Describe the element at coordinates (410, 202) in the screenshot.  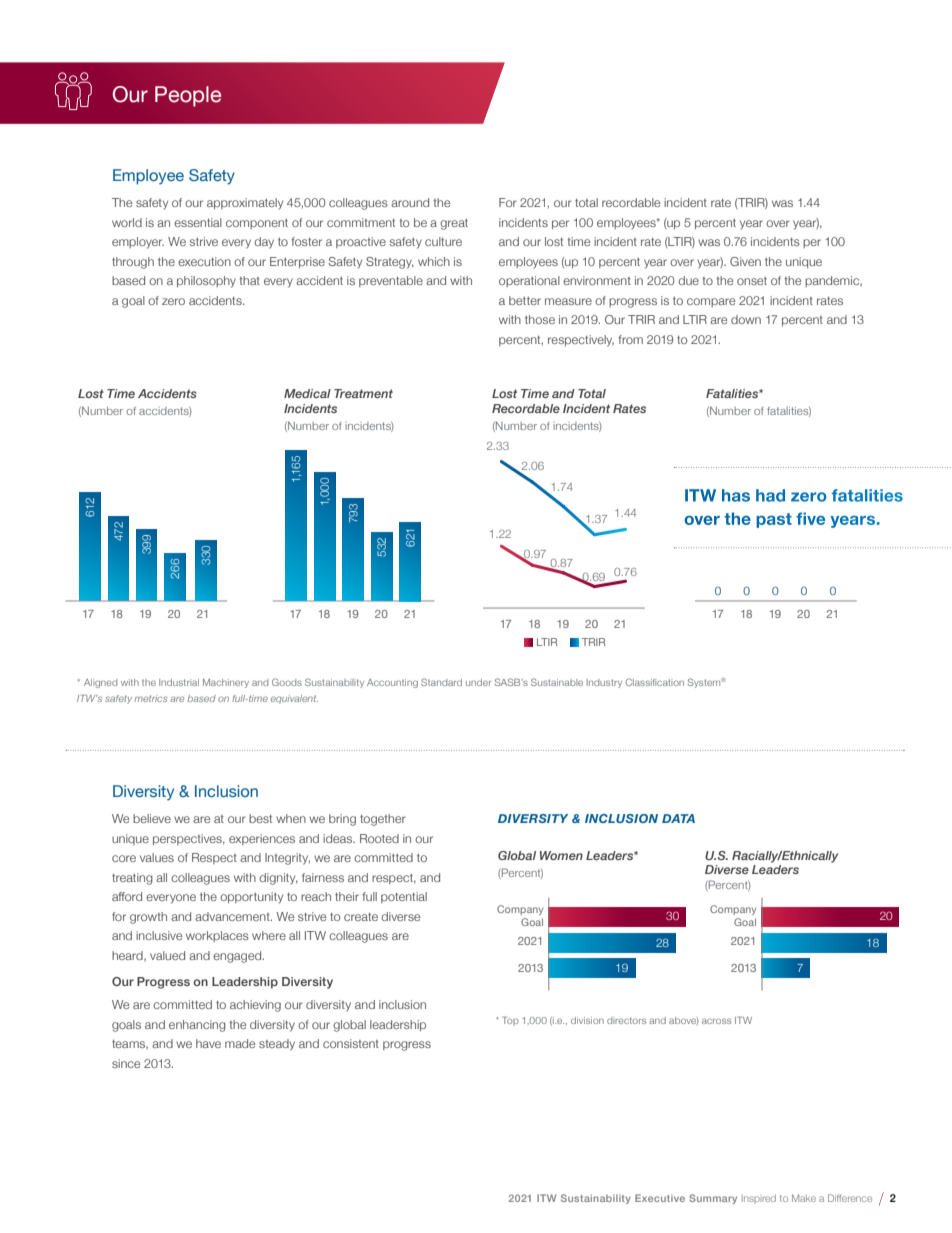
I see `around` at that location.
